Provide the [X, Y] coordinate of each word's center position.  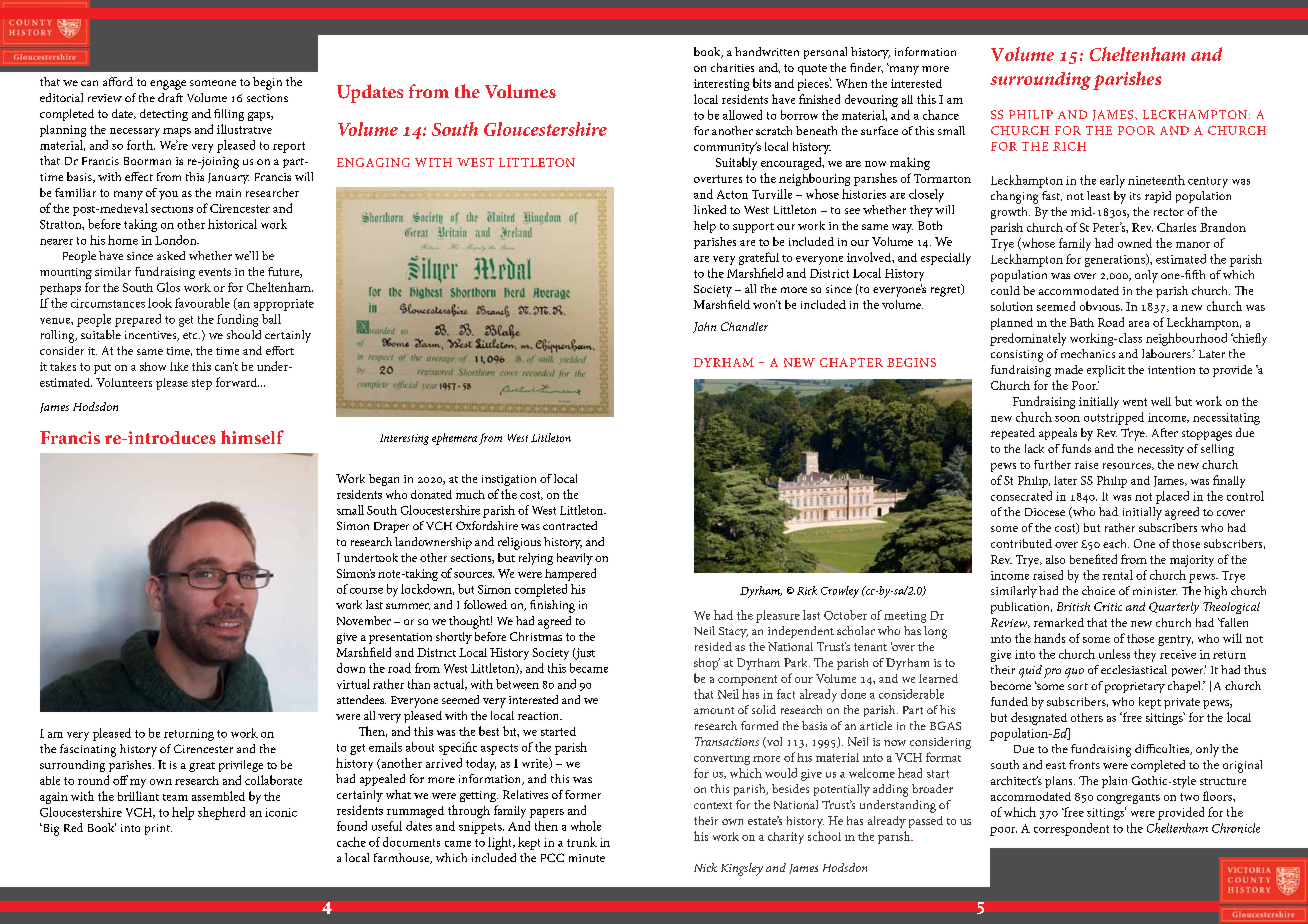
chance [941, 115]
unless [1114, 654]
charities [732, 67]
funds [1076, 448]
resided [713, 646]
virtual [353, 684]
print [158, 829]
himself [252, 437]
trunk [582, 842]
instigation [509, 480]
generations [1116, 260]
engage [168, 85]
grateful [759, 258]
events [215, 272]
